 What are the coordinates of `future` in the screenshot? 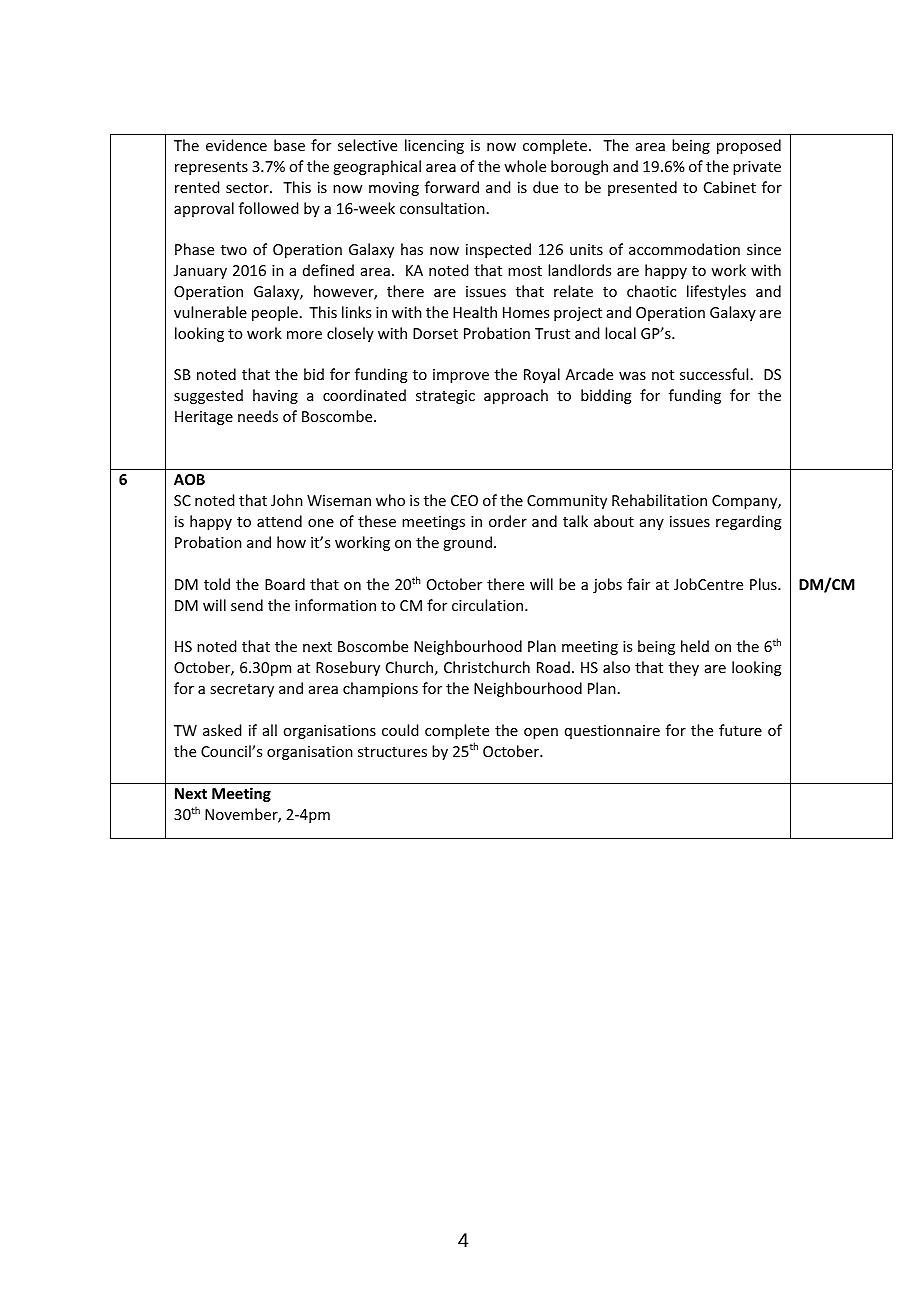 It's located at (740, 730).
